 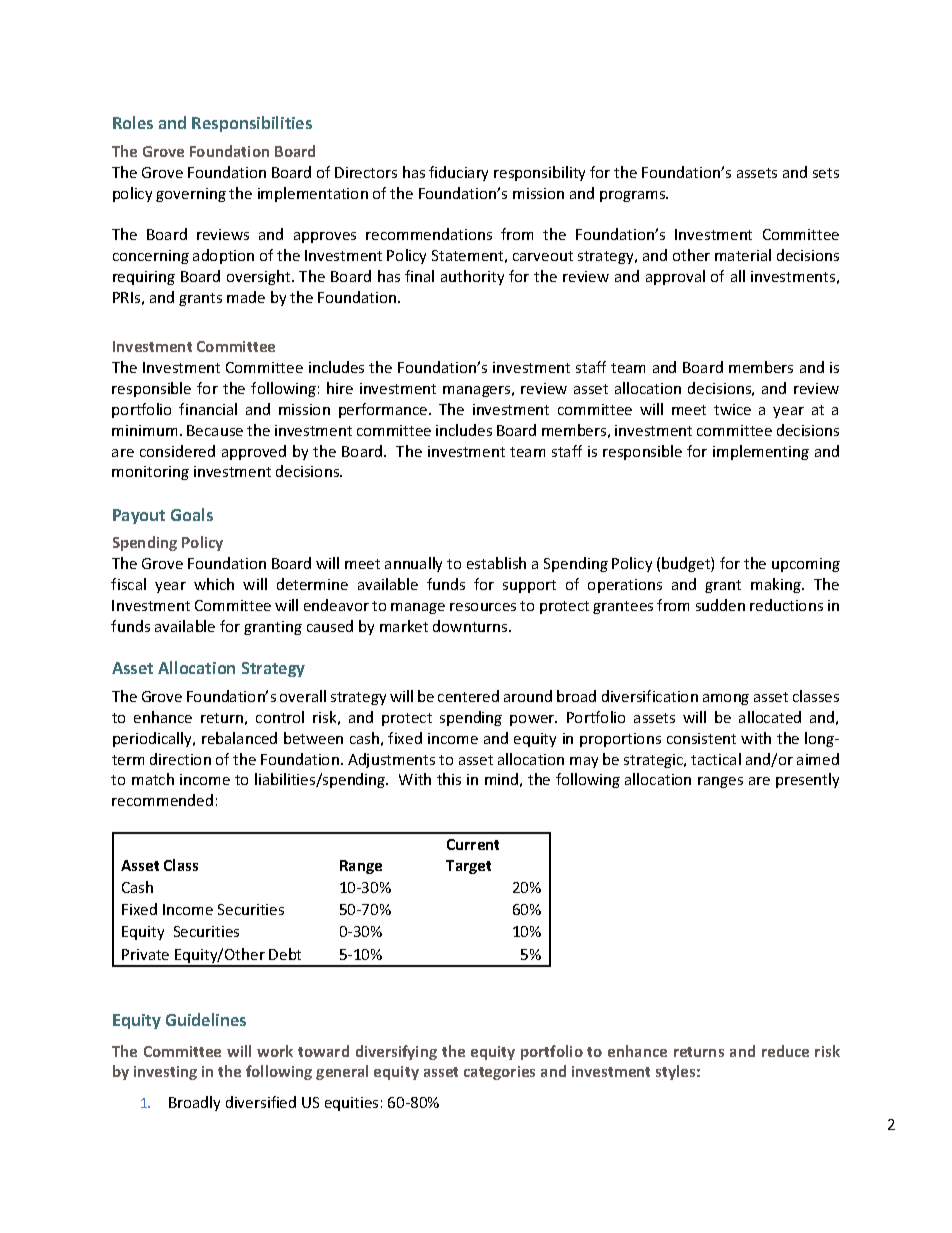 I want to click on performance, so click(x=384, y=410).
